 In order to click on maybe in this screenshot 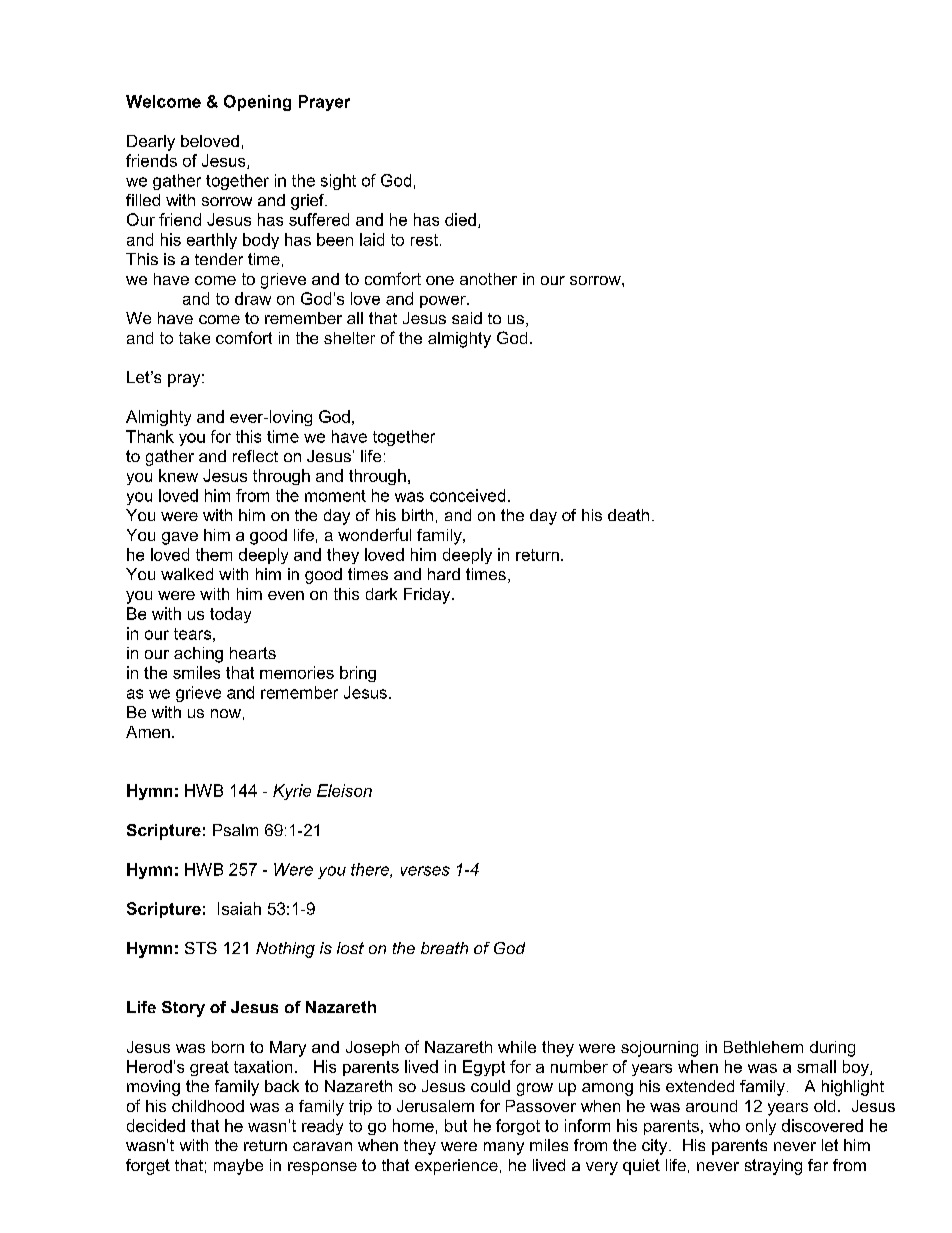, I will do `click(238, 1167)`.
